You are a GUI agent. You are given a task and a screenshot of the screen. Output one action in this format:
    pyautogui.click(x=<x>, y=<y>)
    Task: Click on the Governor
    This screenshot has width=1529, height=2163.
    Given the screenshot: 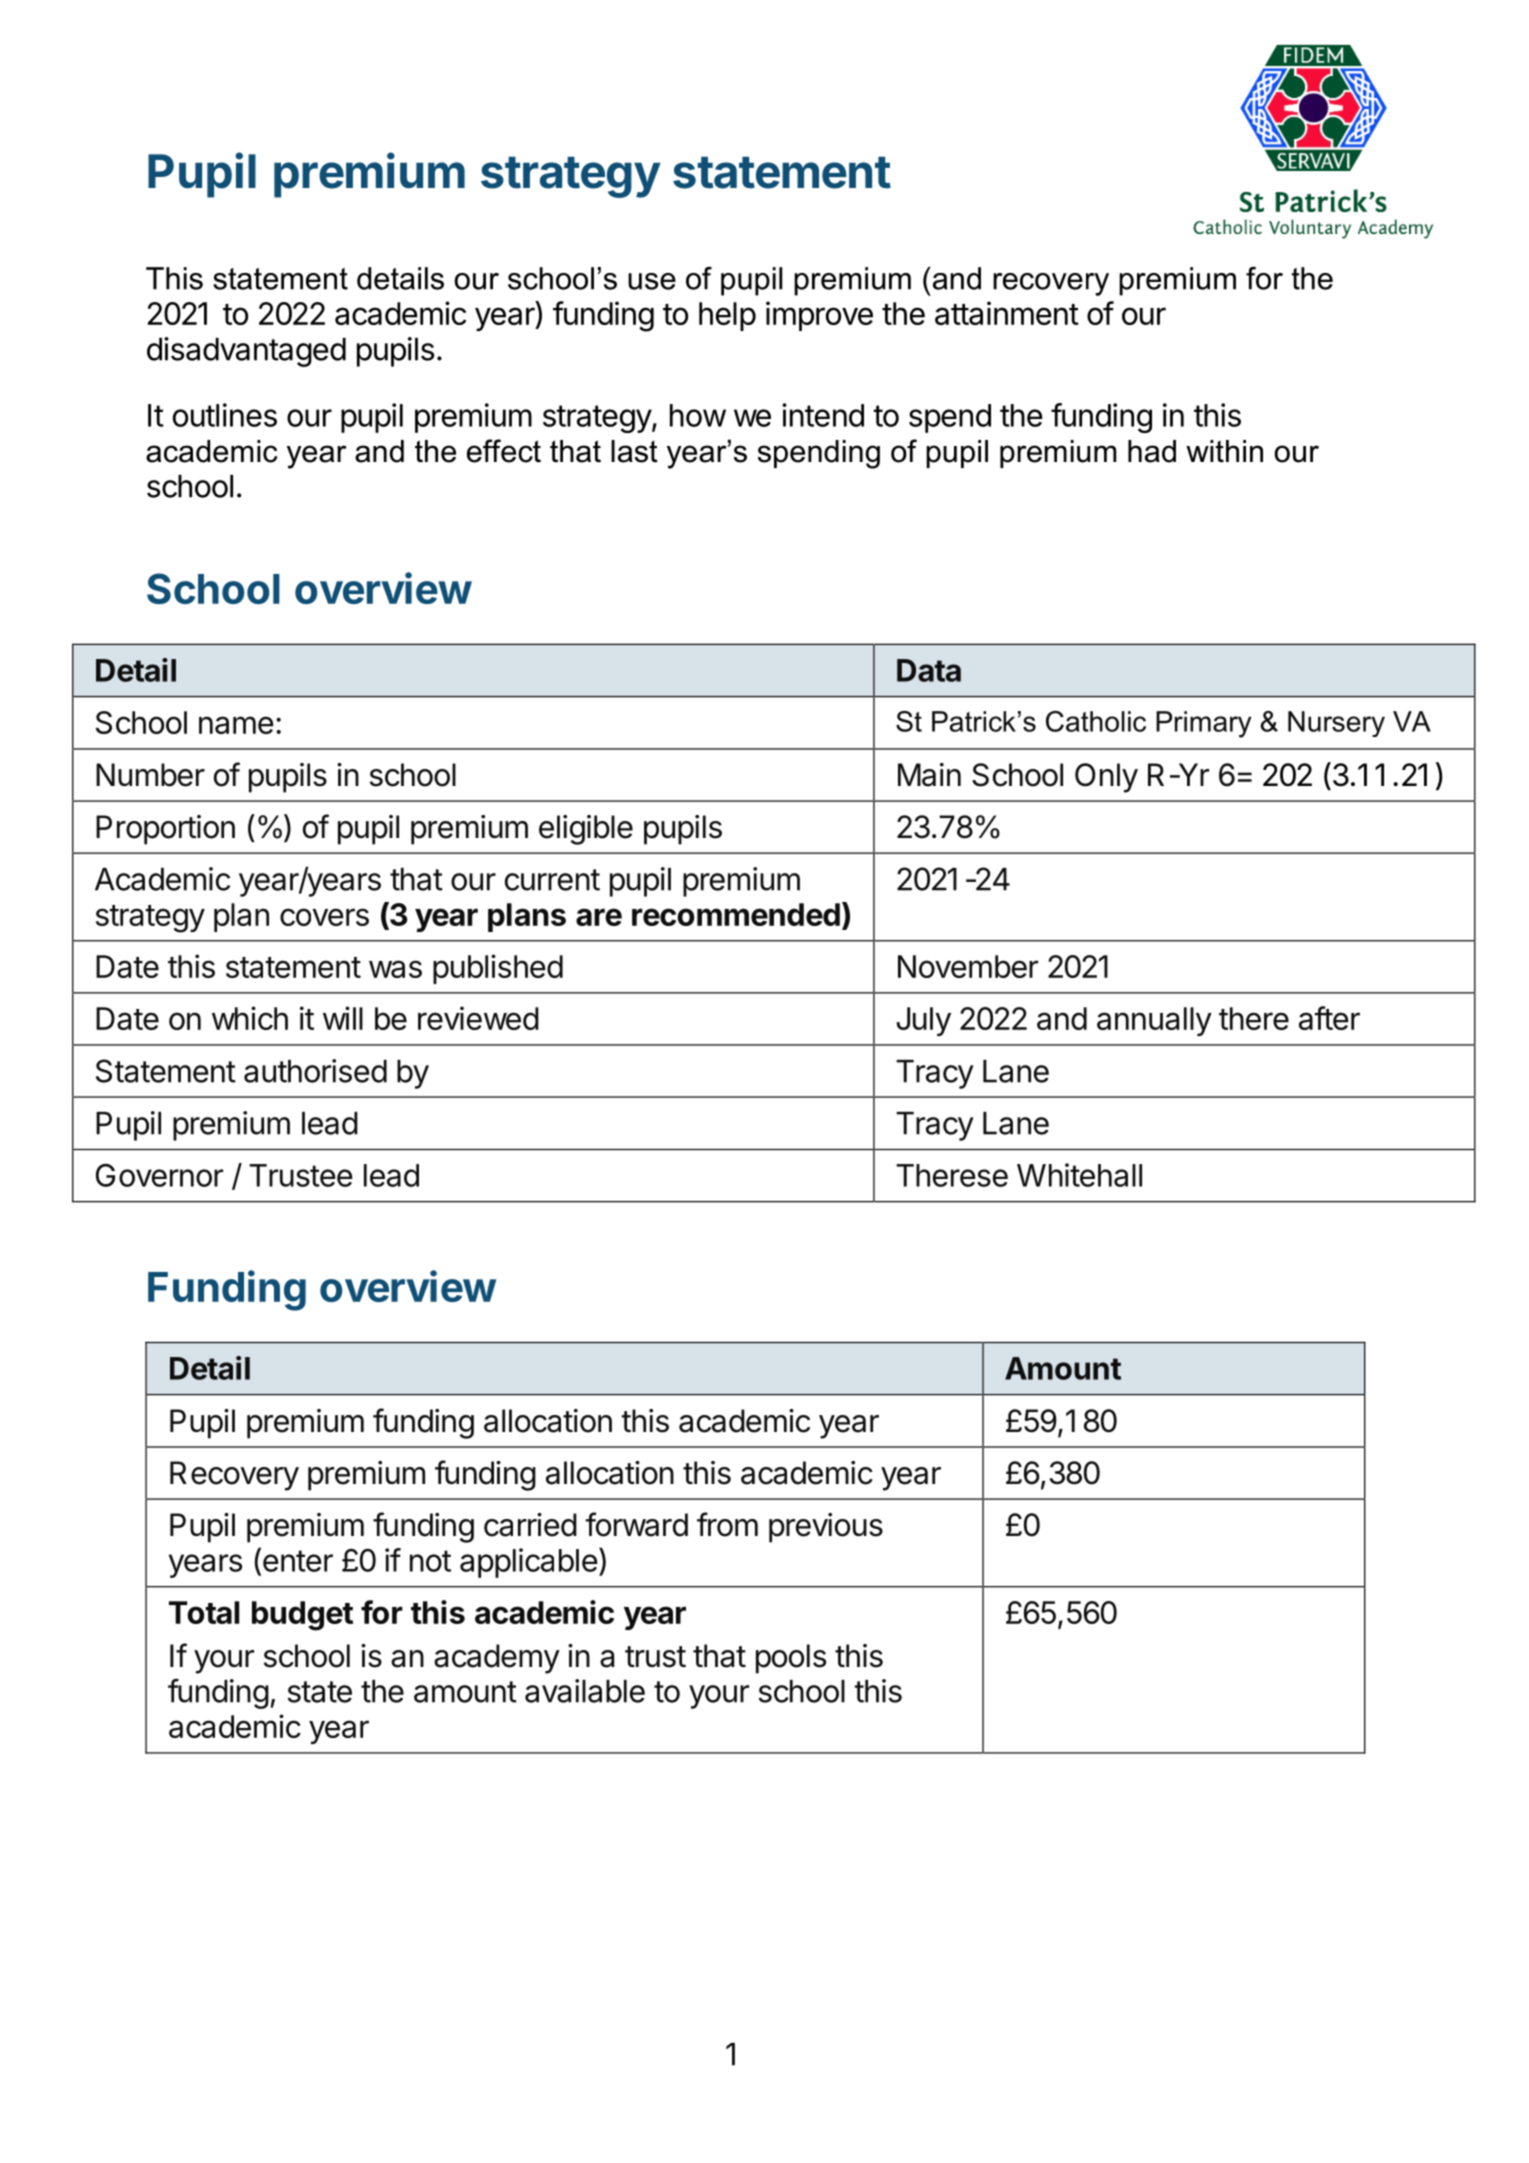 What is the action you would take?
    pyautogui.click(x=159, y=1175)
